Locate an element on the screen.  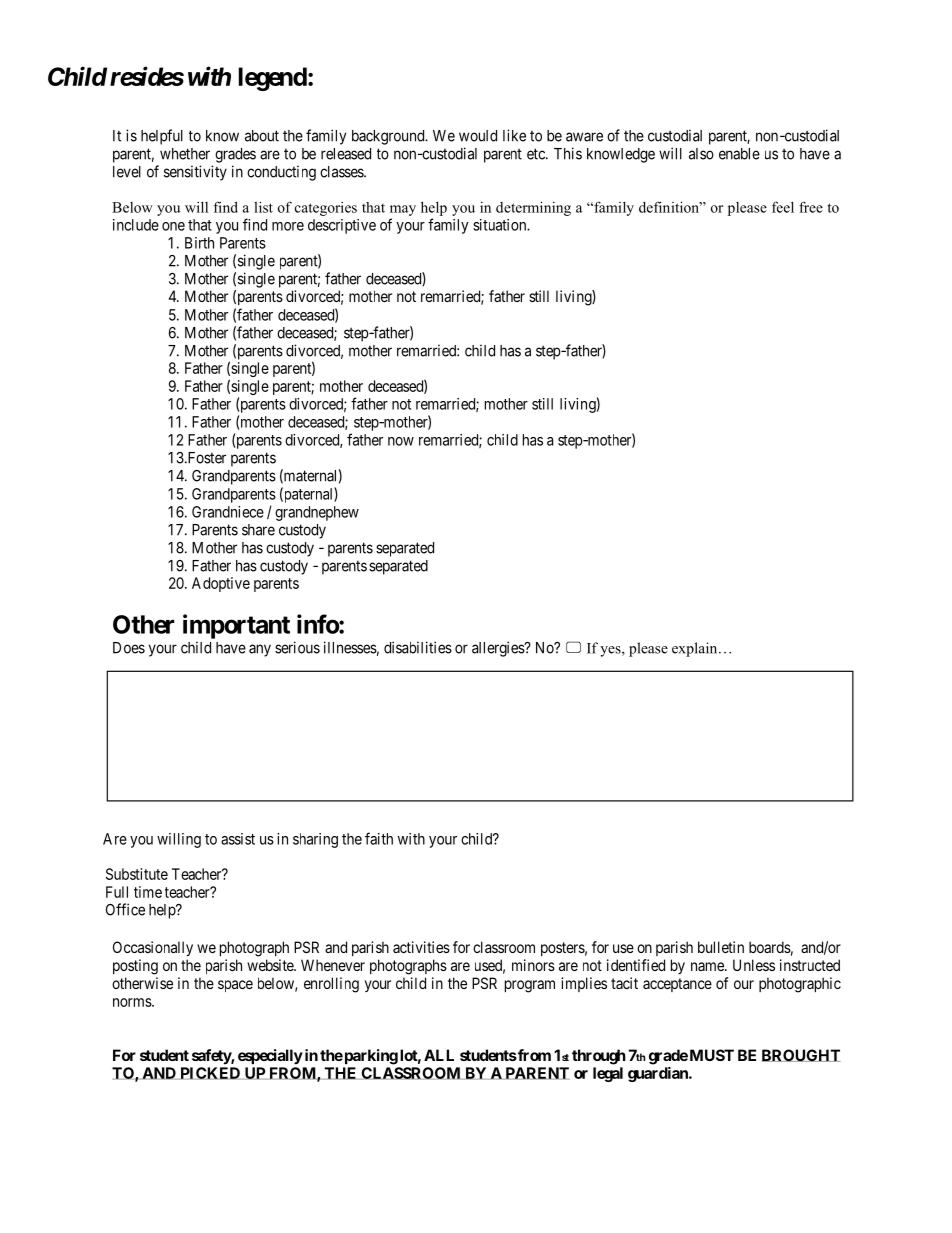
whether is located at coordinates (185, 154).
